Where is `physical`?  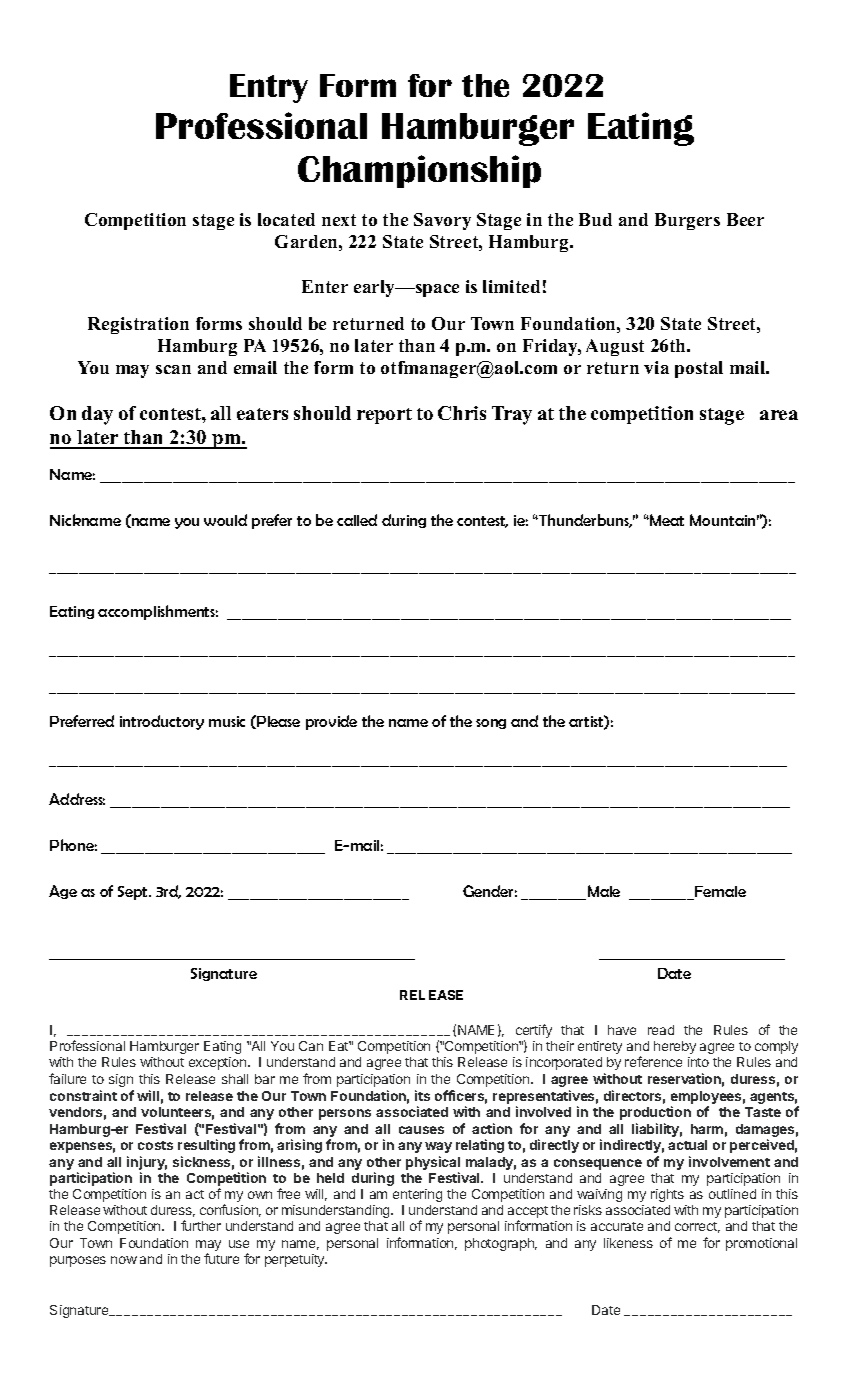 physical is located at coordinates (433, 1164).
